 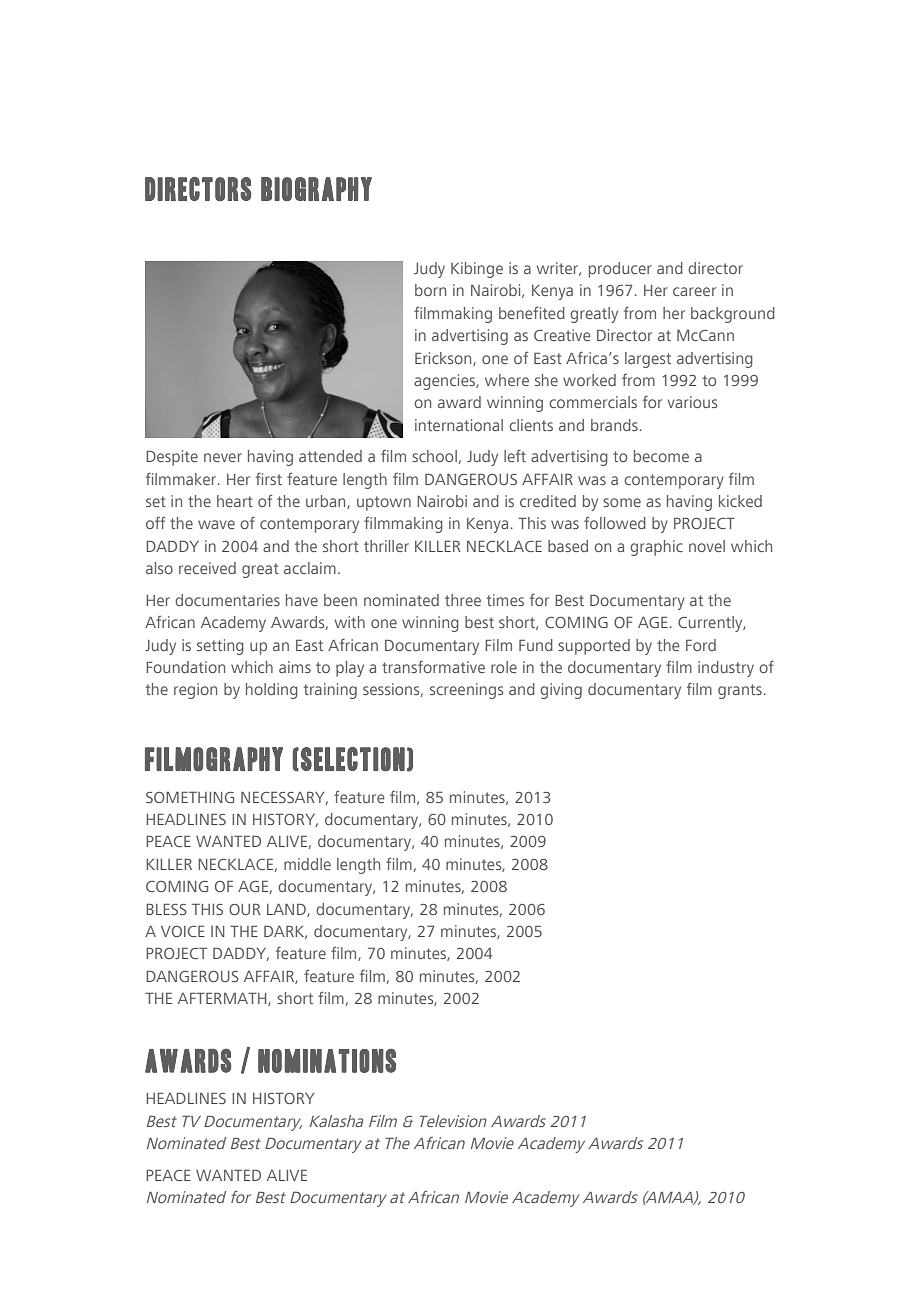 What do you see at coordinates (620, 270) in the screenshot?
I see `producer` at bounding box center [620, 270].
